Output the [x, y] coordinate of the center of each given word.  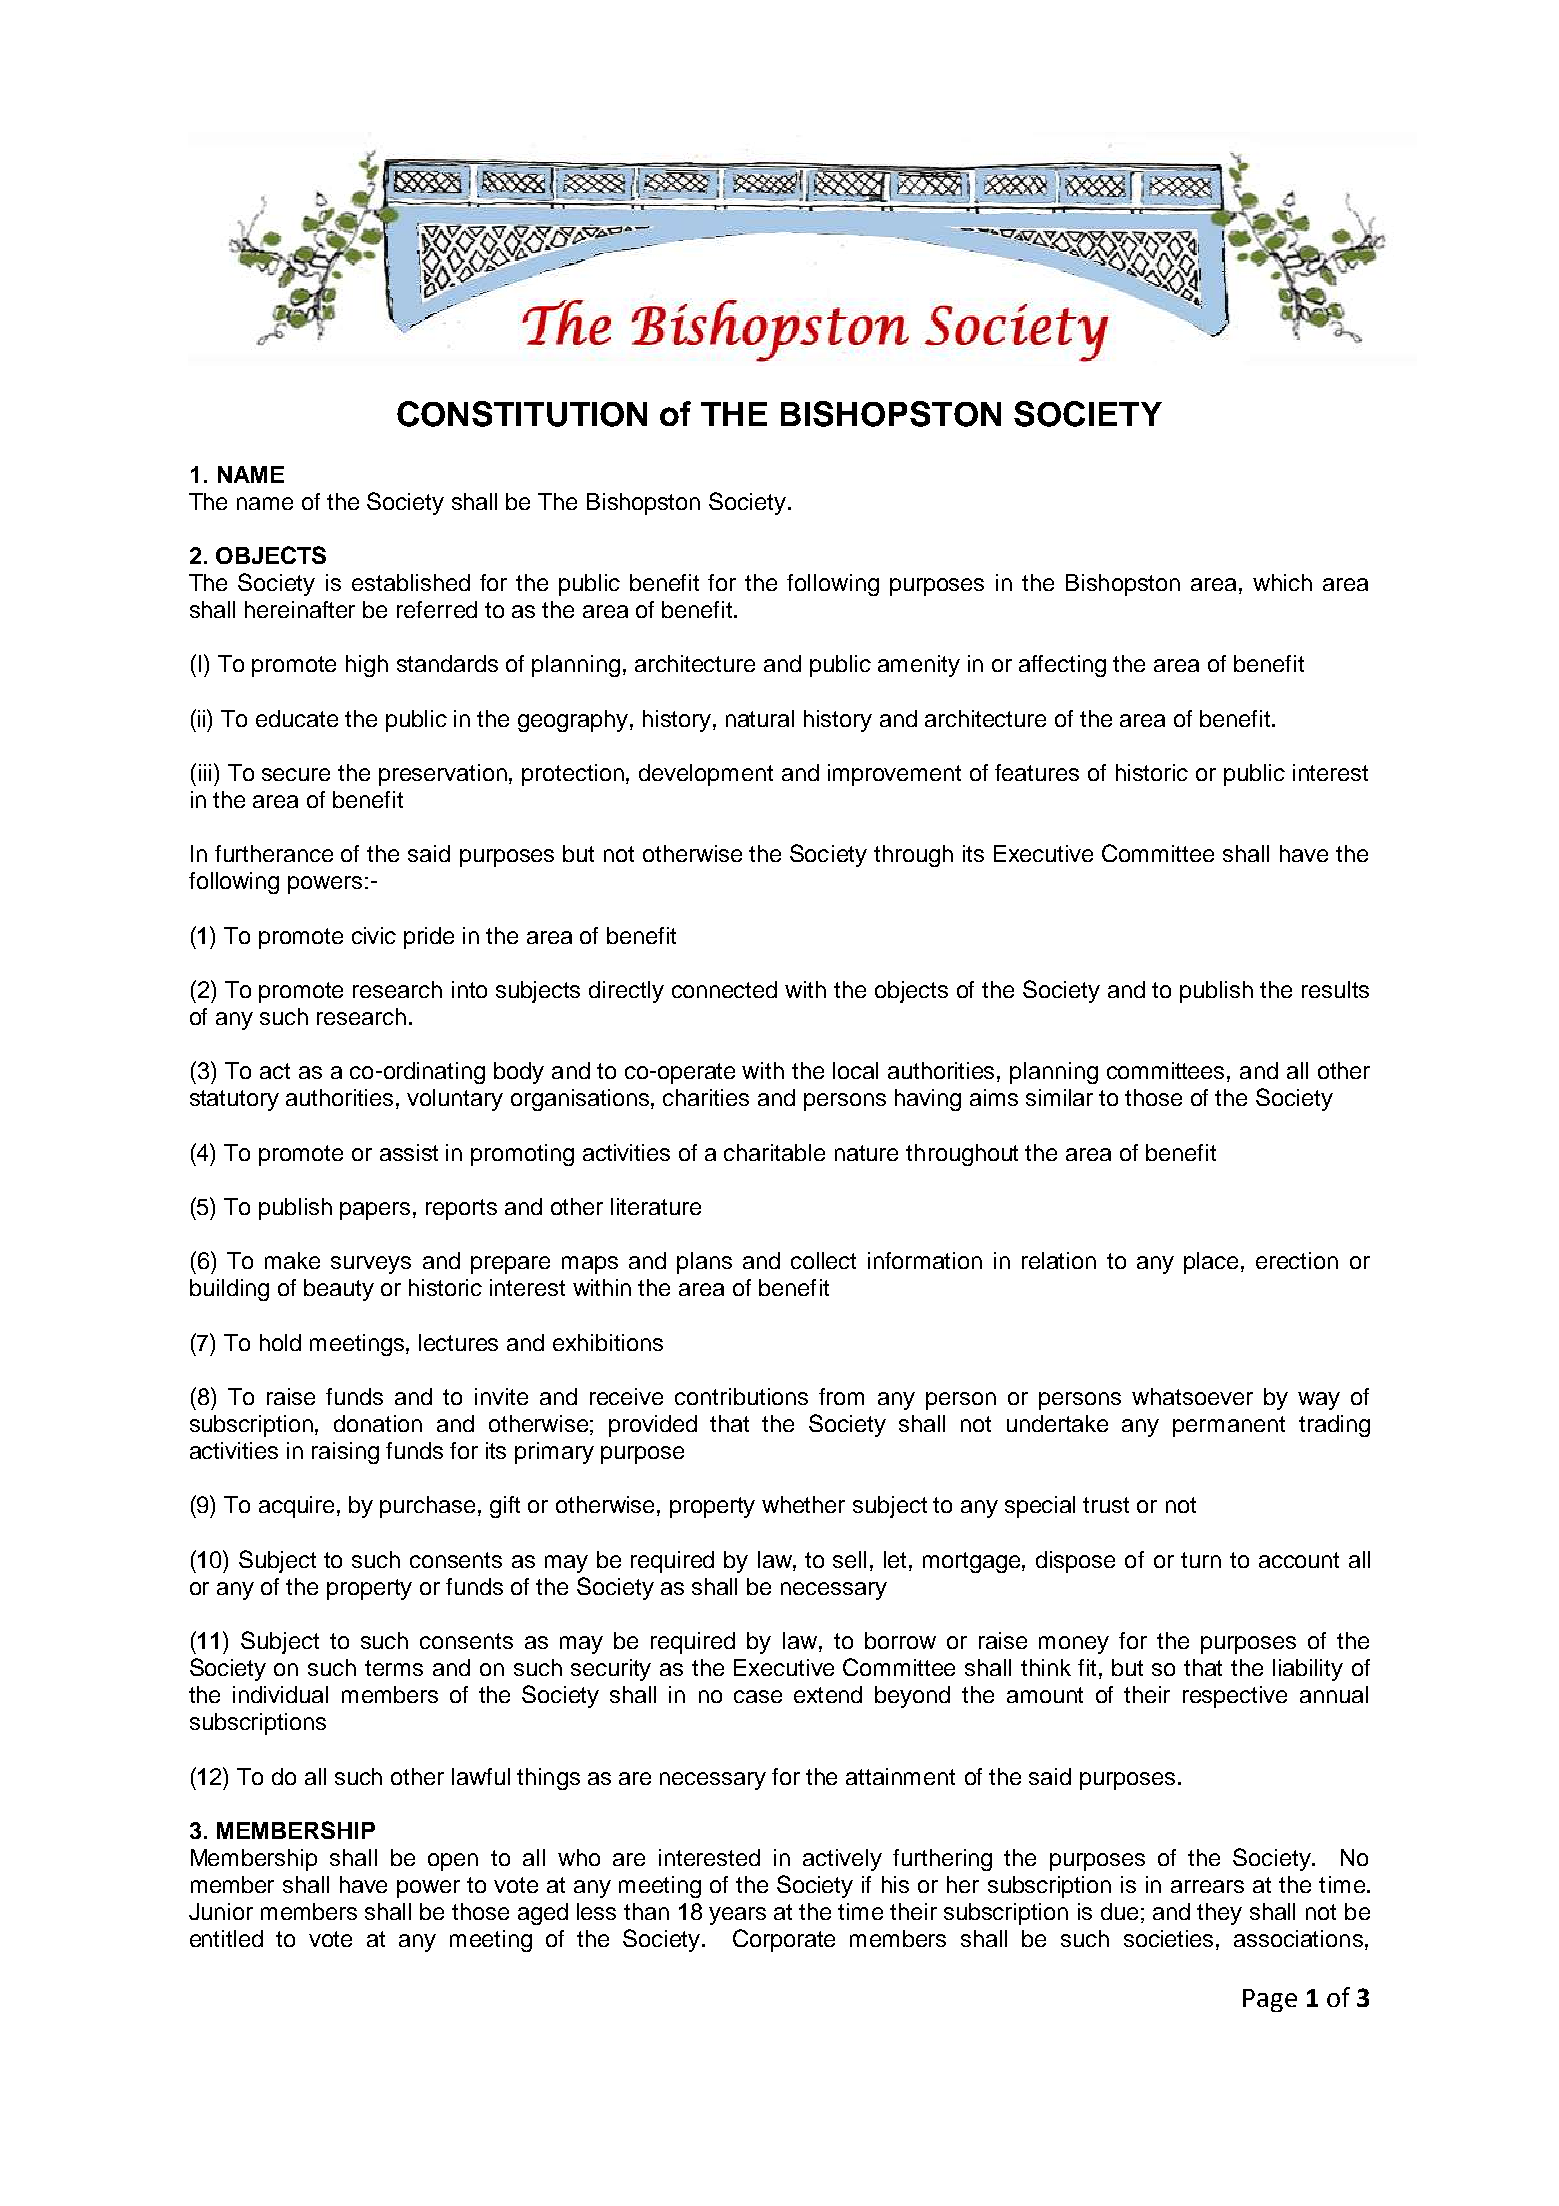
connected [724, 989]
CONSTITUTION [522, 414]
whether [803, 1504]
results [1335, 989]
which [1282, 582]
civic [374, 935]
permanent [1229, 1426]
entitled [226, 1938]
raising [345, 1453]
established [411, 582]
